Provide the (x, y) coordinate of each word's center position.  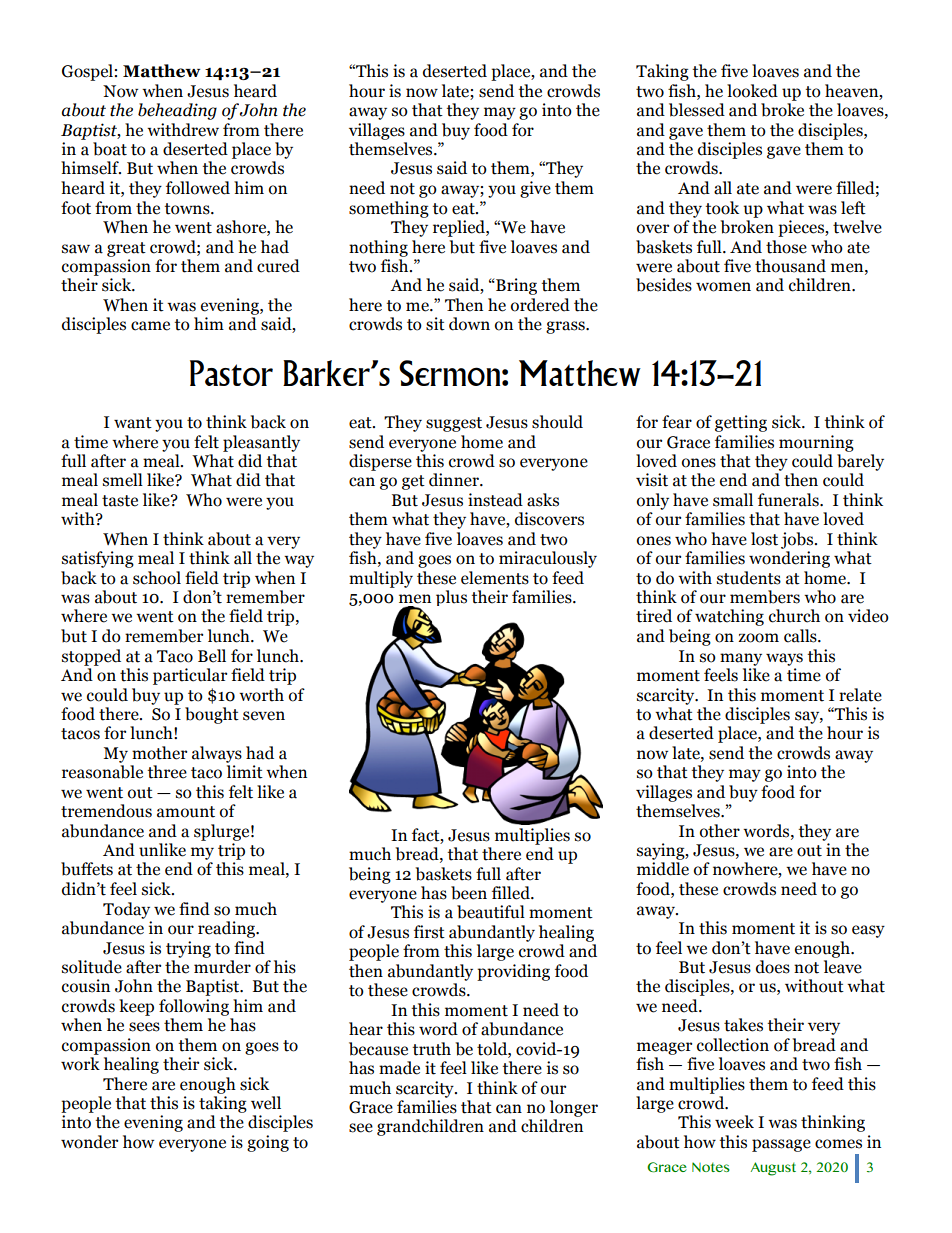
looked (752, 91)
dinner (455, 480)
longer (574, 1108)
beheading (177, 111)
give (535, 189)
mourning (816, 443)
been (469, 893)
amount (186, 812)
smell (123, 480)
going (268, 1143)
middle (663, 869)
